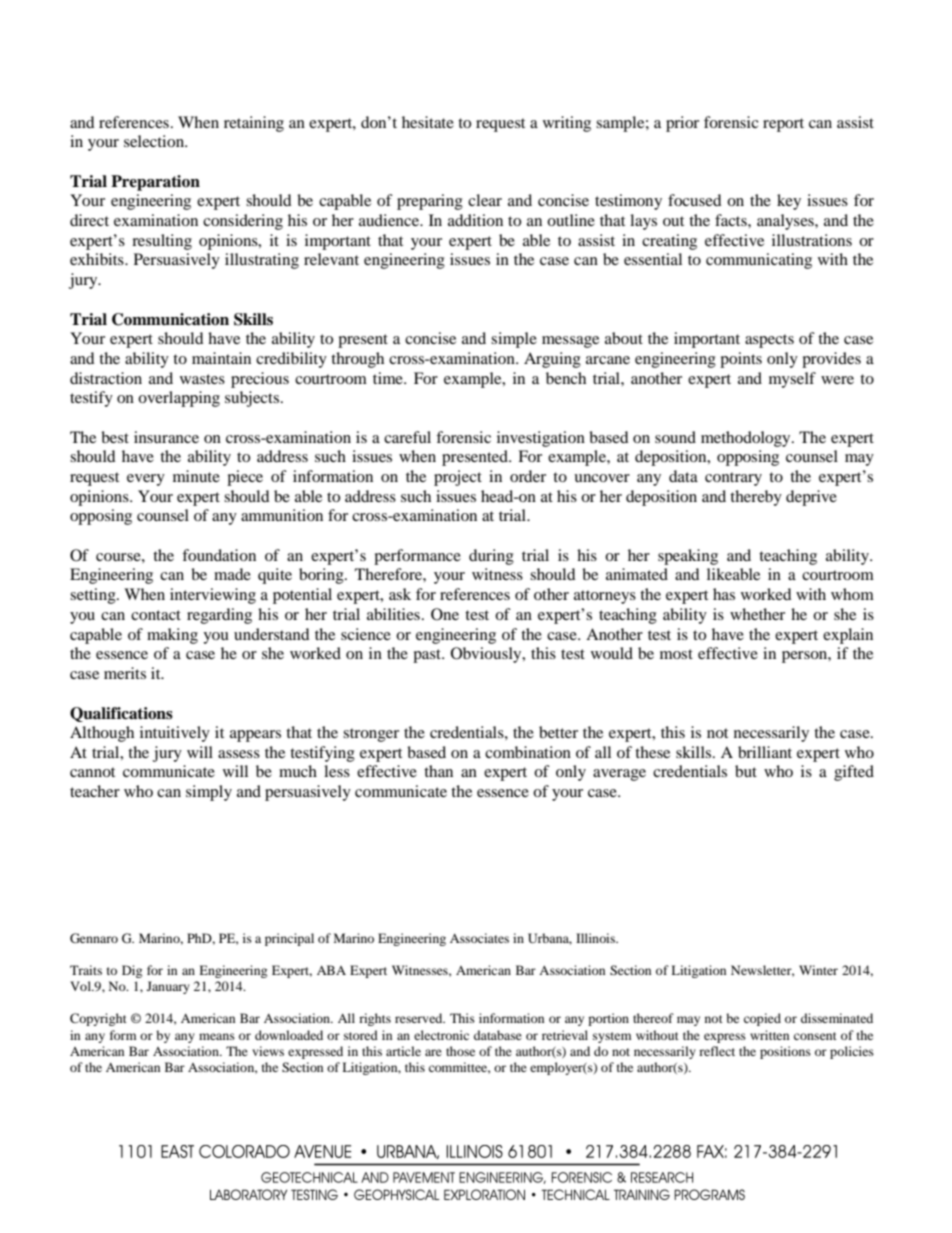 The image size is (952, 1233). What do you see at coordinates (217, 1036) in the document?
I see `means` at bounding box center [217, 1036].
